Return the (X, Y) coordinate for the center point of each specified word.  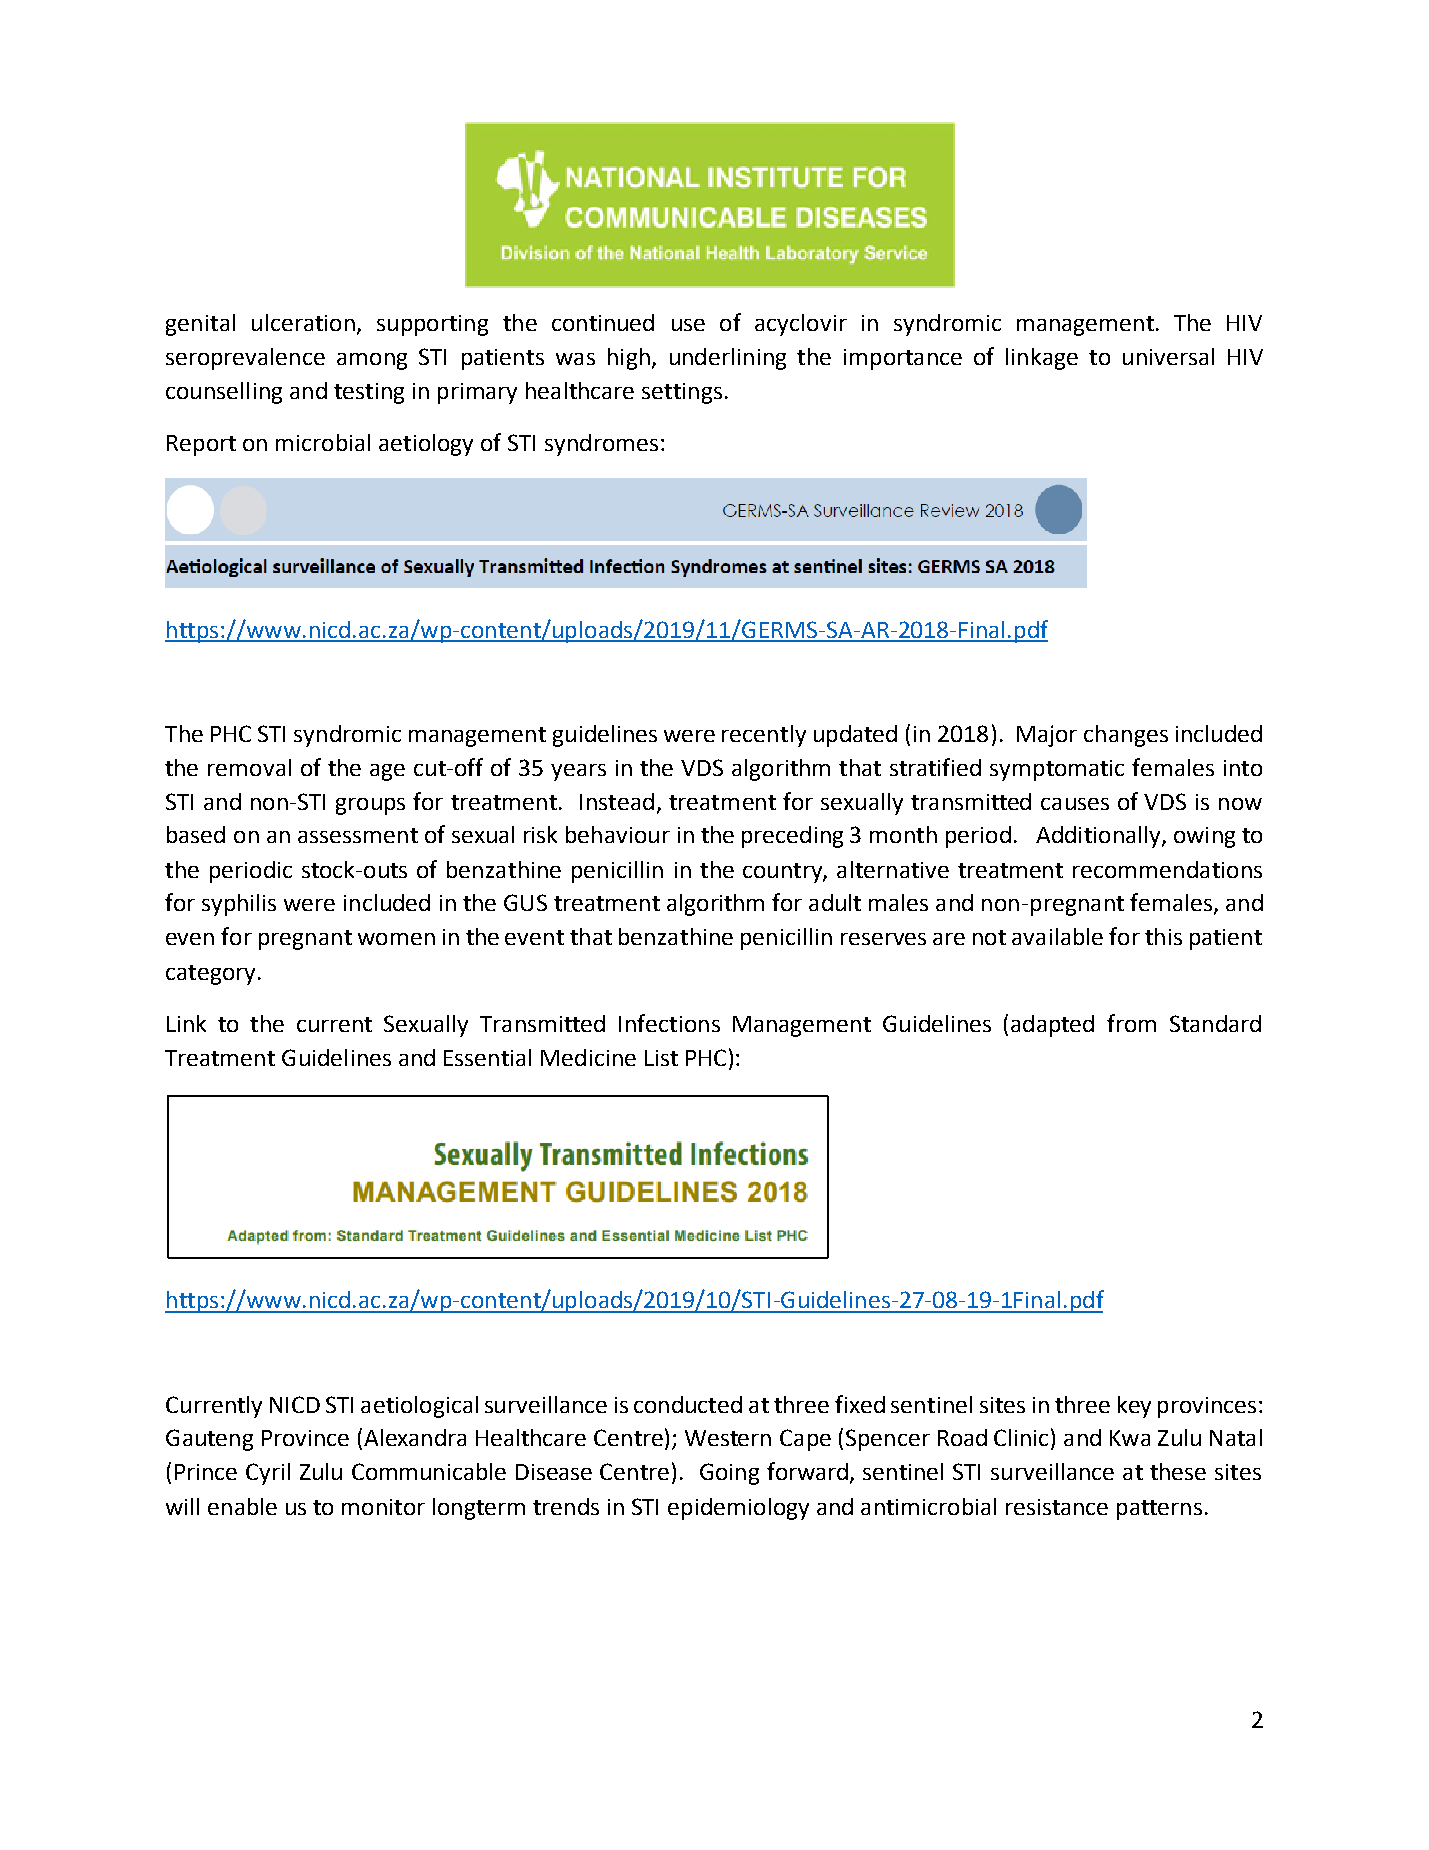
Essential (487, 1057)
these (1178, 1471)
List (661, 1058)
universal (1168, 356)
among (372, 361)
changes (1126, 736)
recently (764, 736)
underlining (728, 359)
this (1163, 936)
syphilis (239, 905)
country (783, 873)
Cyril (268, 1474)
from (1131, 1023)
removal (249, 767)
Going (729, 1474)
